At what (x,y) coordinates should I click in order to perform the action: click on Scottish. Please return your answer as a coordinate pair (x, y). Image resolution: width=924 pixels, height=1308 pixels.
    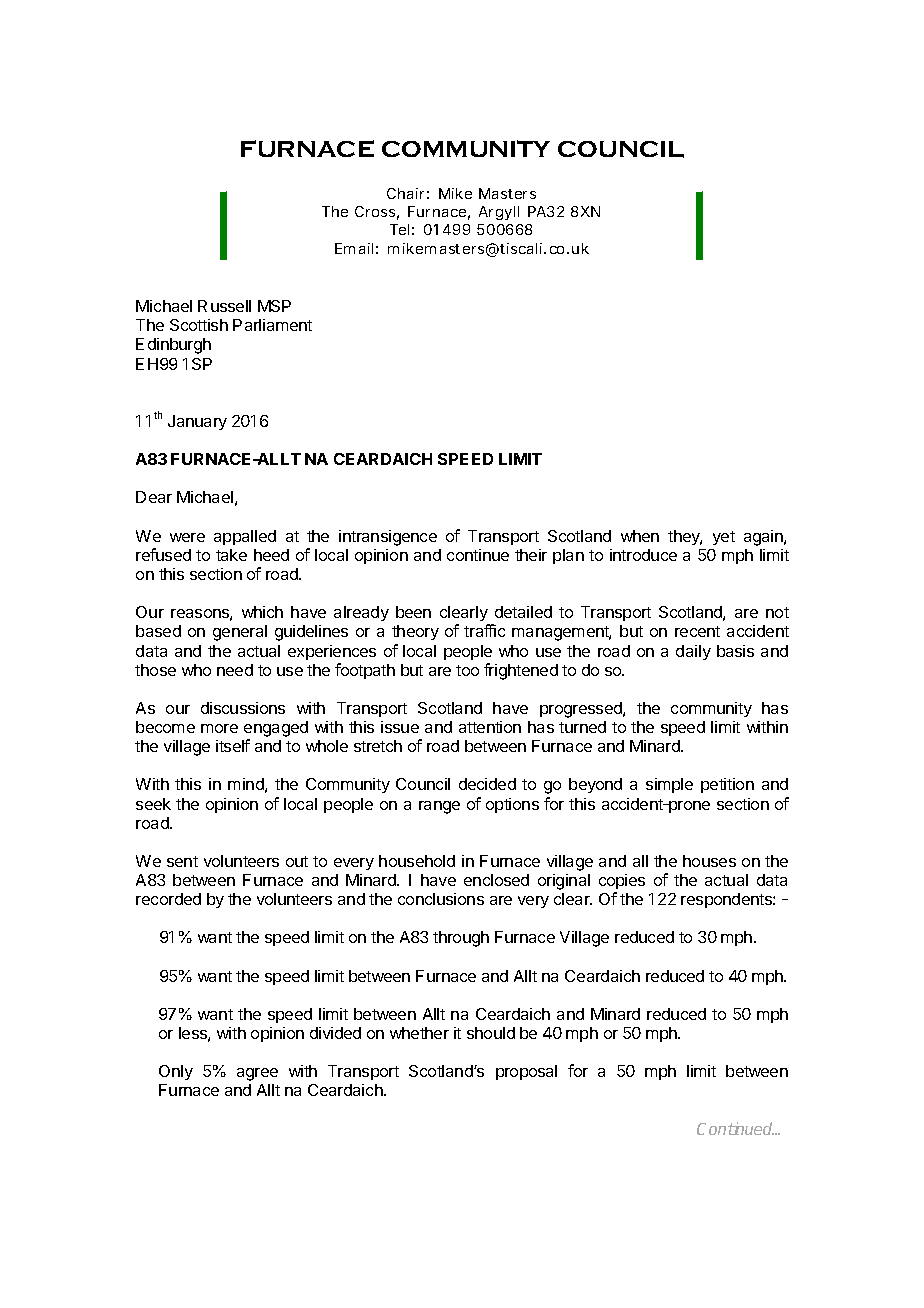
    Looking at the image, I should click on (199, 325).
